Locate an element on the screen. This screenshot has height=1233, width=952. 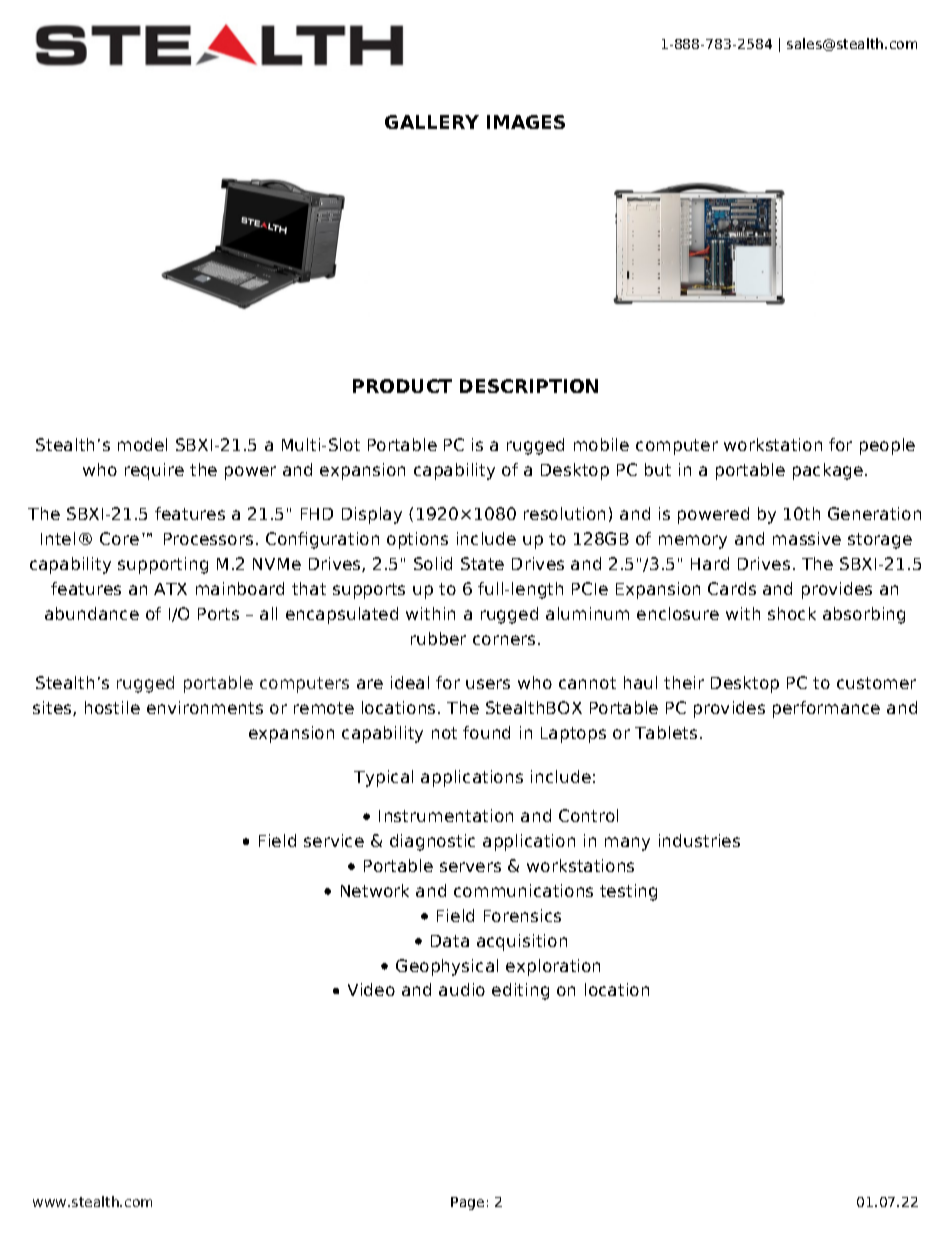
model is located at coordinates (142, 444).
